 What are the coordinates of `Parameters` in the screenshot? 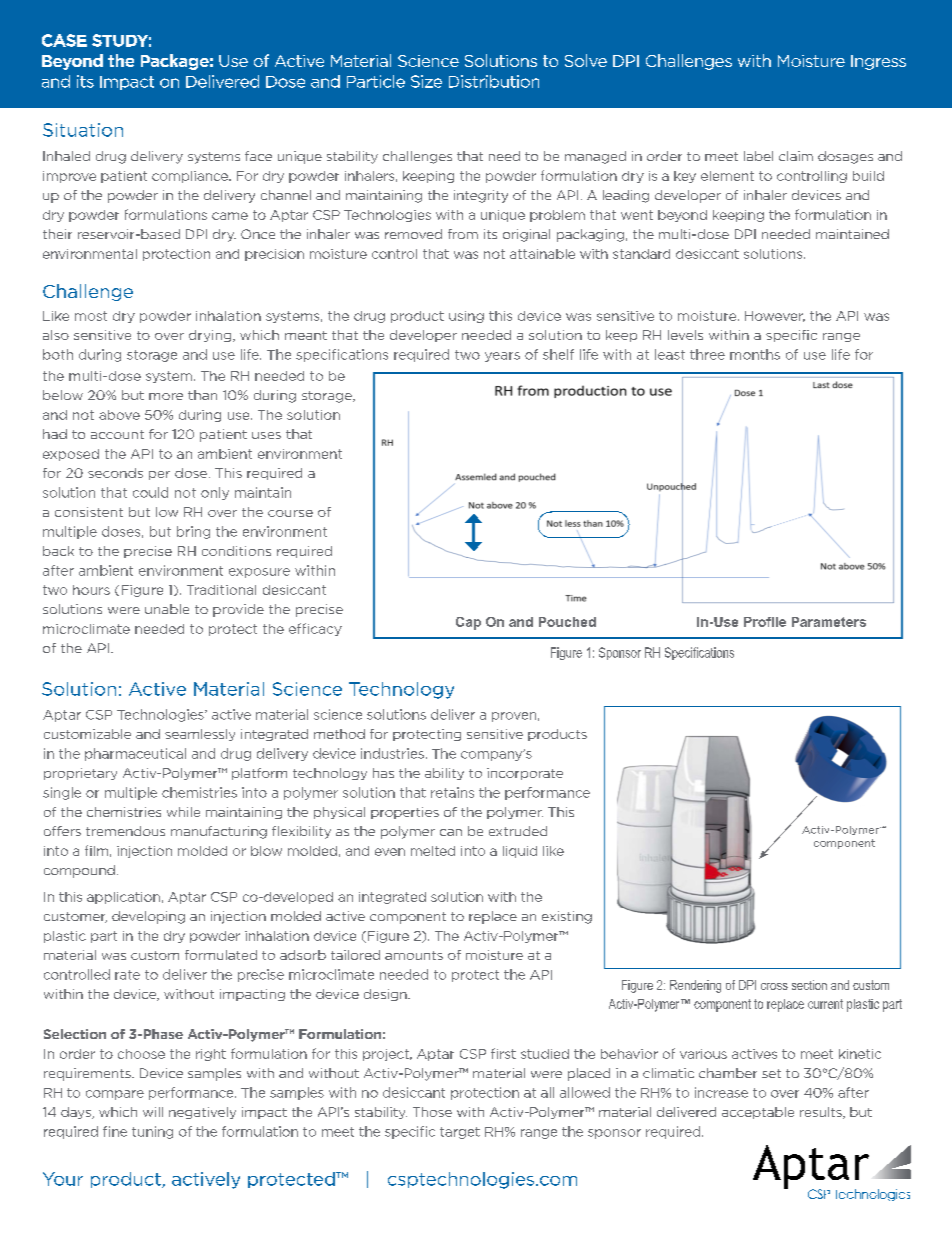 It's located at (829, 622).
